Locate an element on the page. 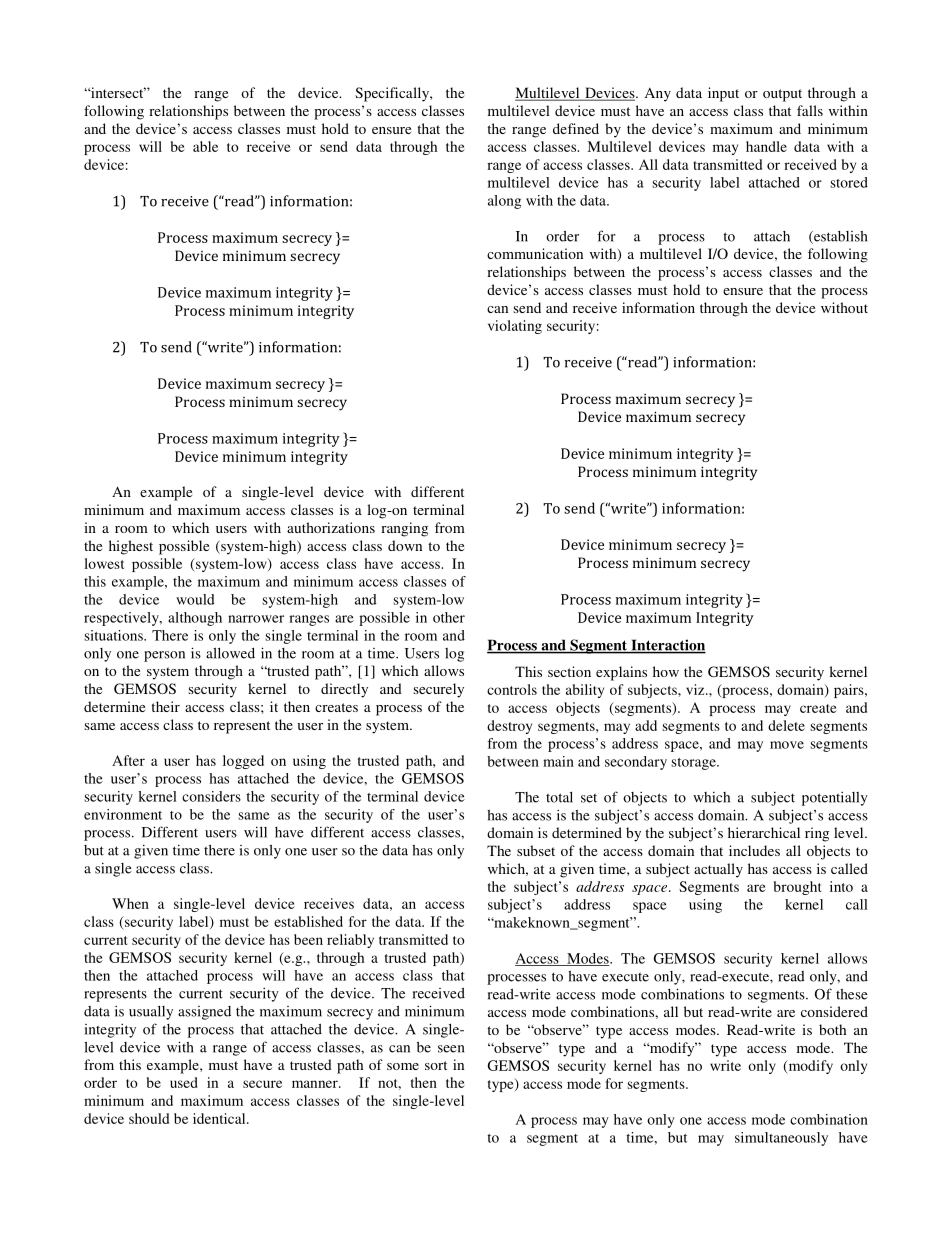 This document has height=1233, width=952. handle is located at coordinates (766, 146).
